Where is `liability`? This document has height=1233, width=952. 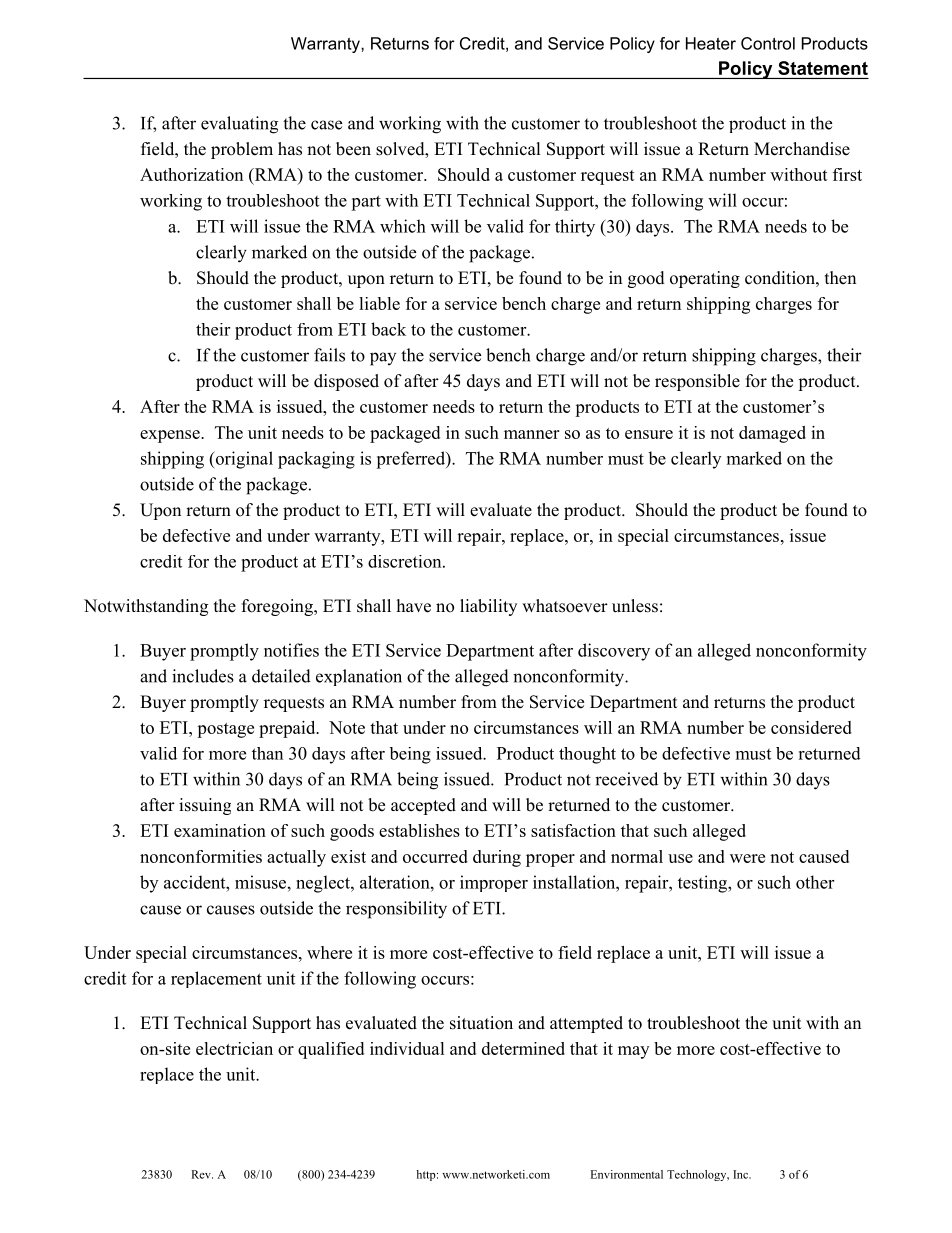 liability is located at coordinates (488, 607).
